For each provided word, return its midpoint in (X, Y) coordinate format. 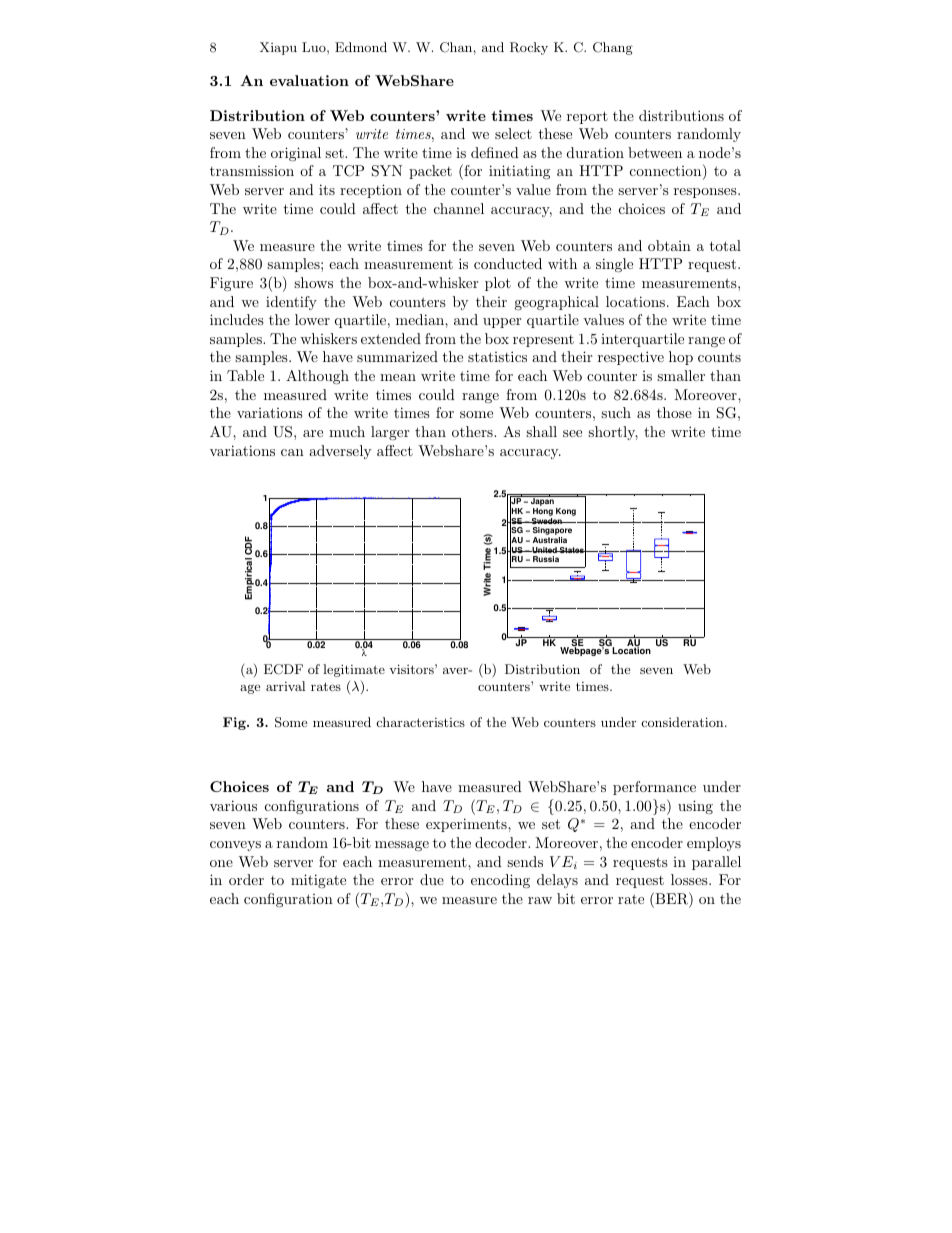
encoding (500, 881)
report (587, 117)
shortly (613, 433)
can (292, 452)
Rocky (529, 48)
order (246, 879)
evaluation (309, 80)
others (473, 431)
